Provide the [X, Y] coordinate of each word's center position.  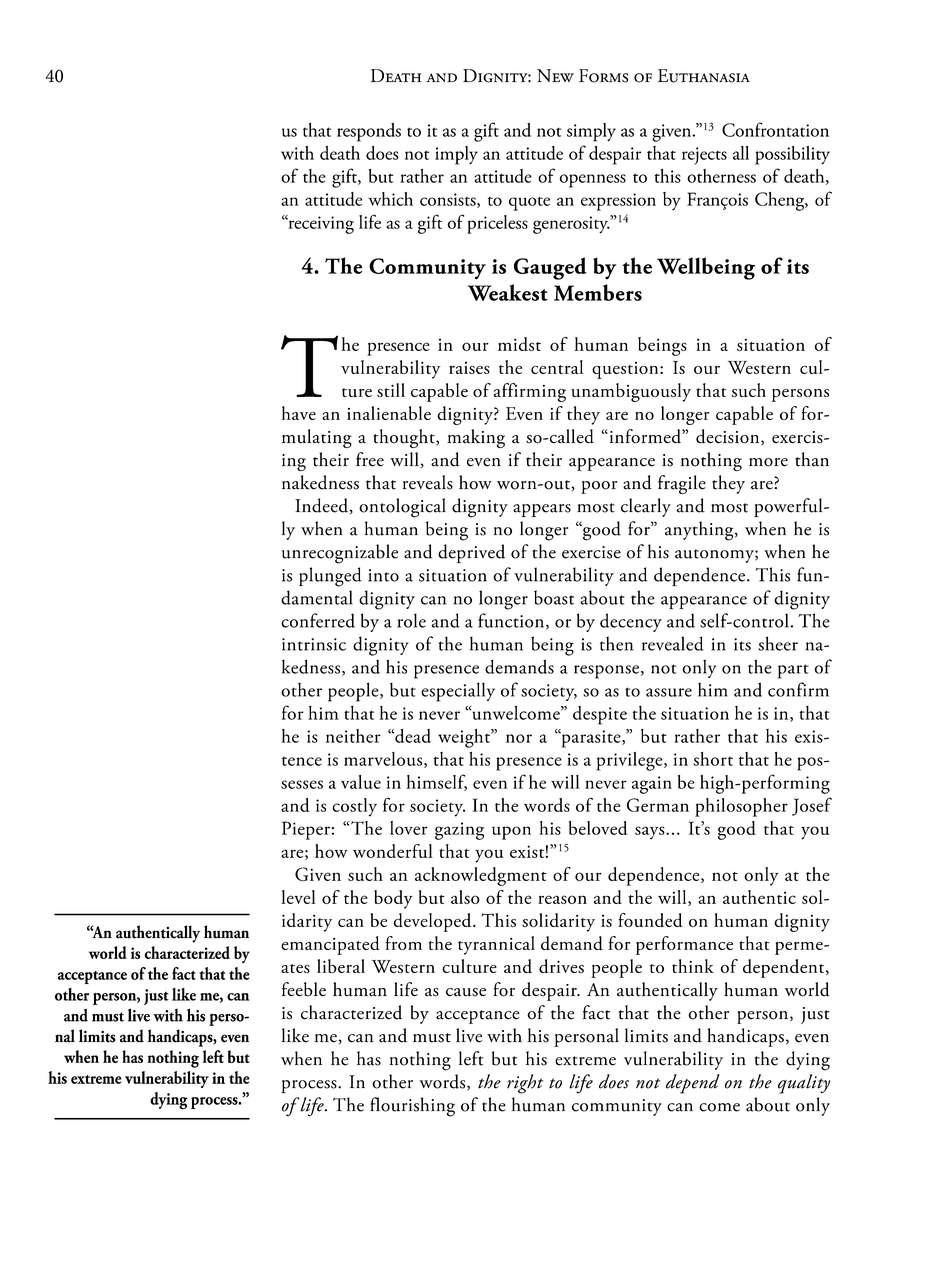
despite [600, 715]
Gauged [550, 268]
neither [353, 736]
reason [562, 899]
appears [542, 510]
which [391, 199]
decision [729, 437]
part [793, 671]
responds [369, 132]
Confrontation [775, 129]
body [393, 899]
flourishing [412, 1107]
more [768, 462]
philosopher [741, 807]
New [555, 75]
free [370, 459]
